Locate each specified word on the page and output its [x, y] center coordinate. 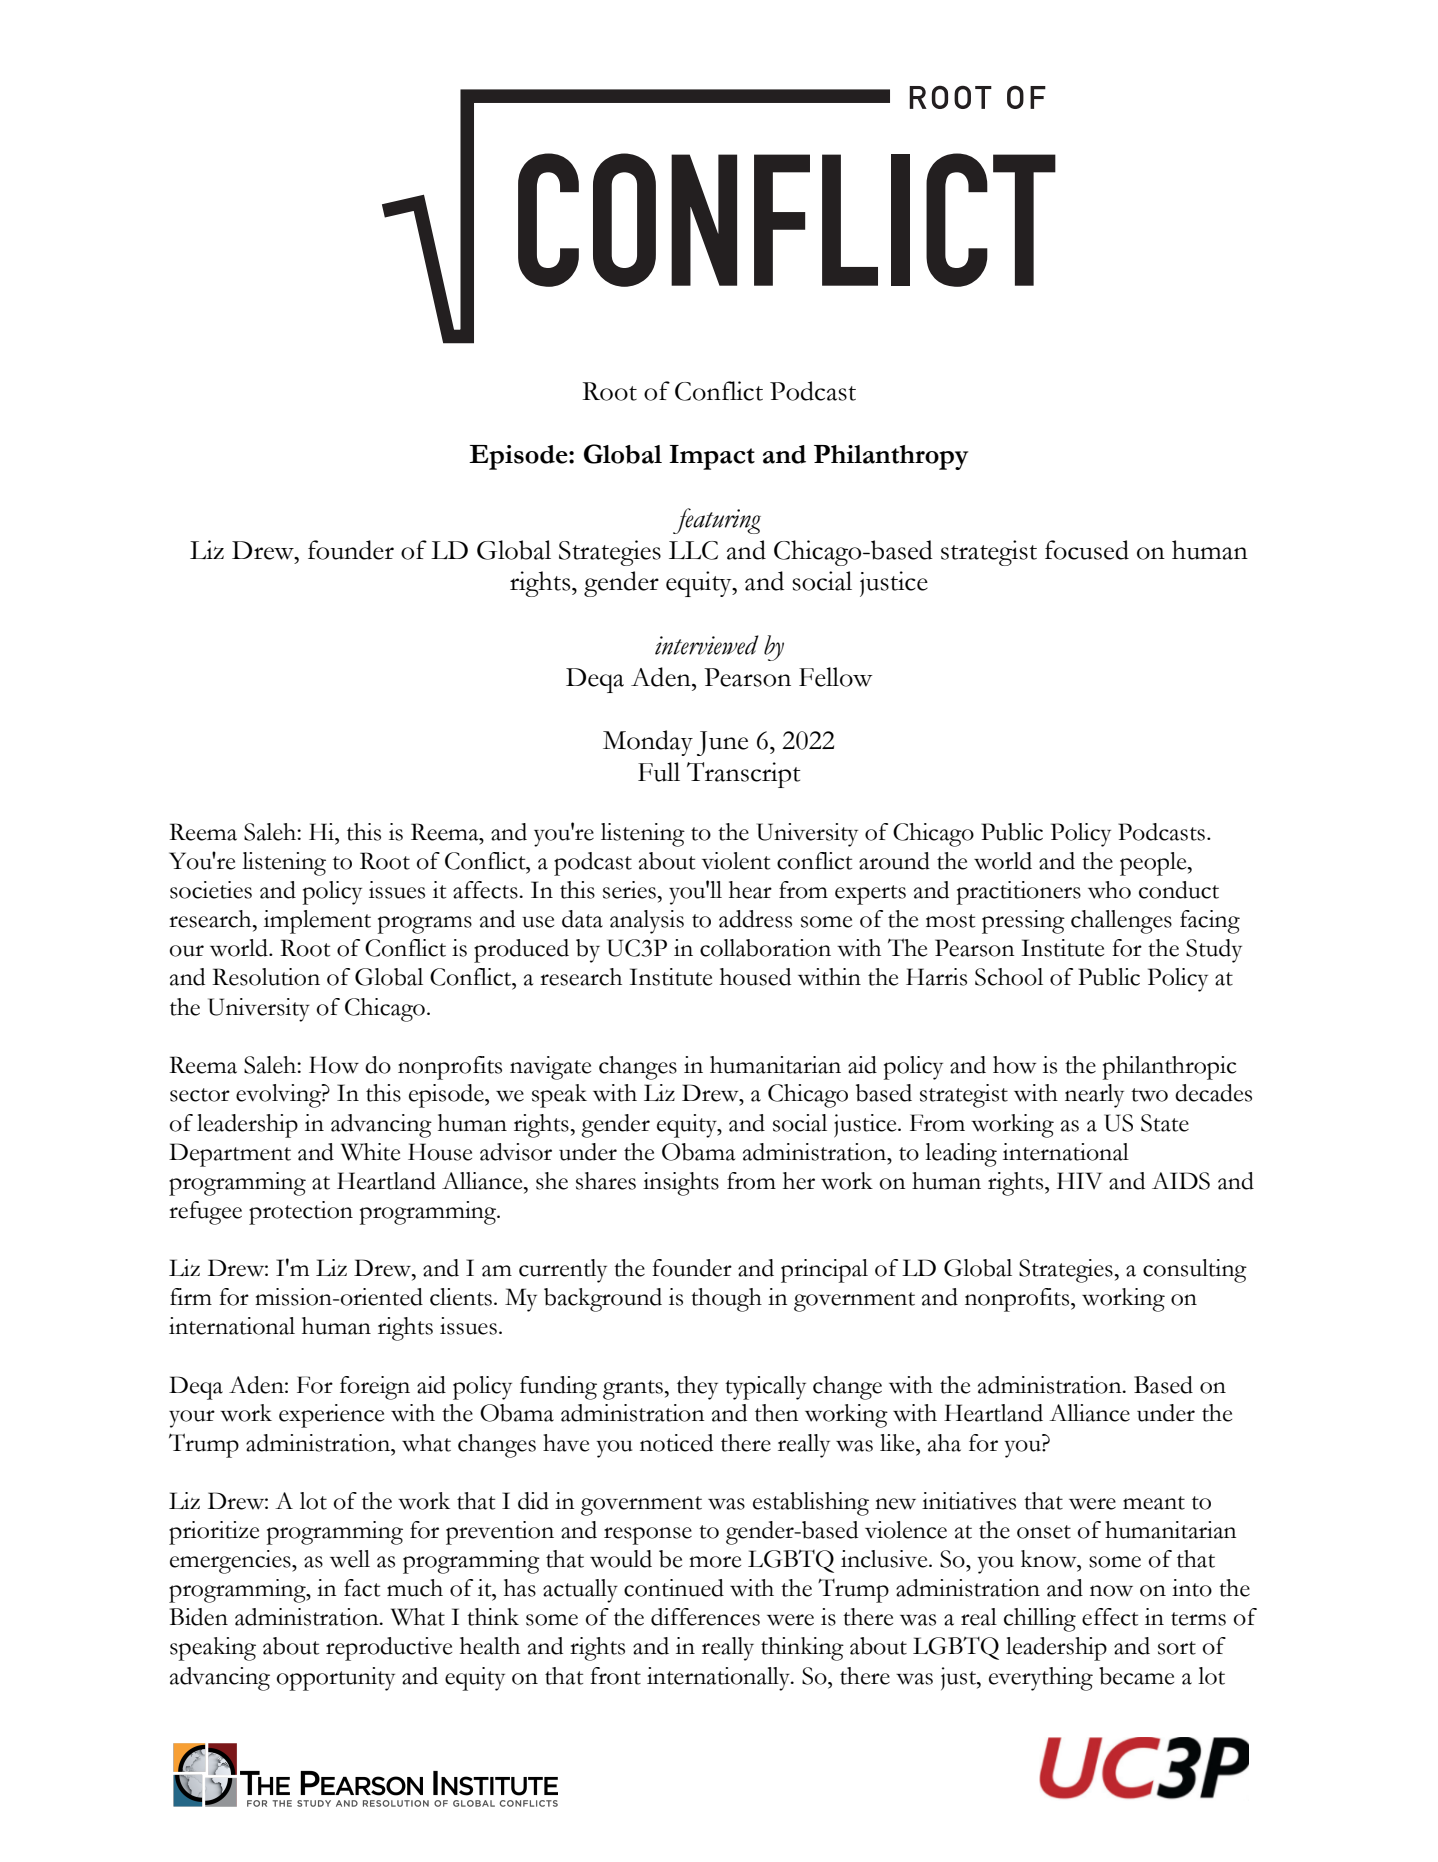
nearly [1094, 1096]
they [697, 1388]
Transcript [744, 775]
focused [1087, 550]
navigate [550, 1068]
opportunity [336, 1679]
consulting [1195, 1271]
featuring [717, 521]
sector [200, 1095]
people [1154, 864]
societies [211, 890]
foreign [375, 1388]
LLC [693, 550]
